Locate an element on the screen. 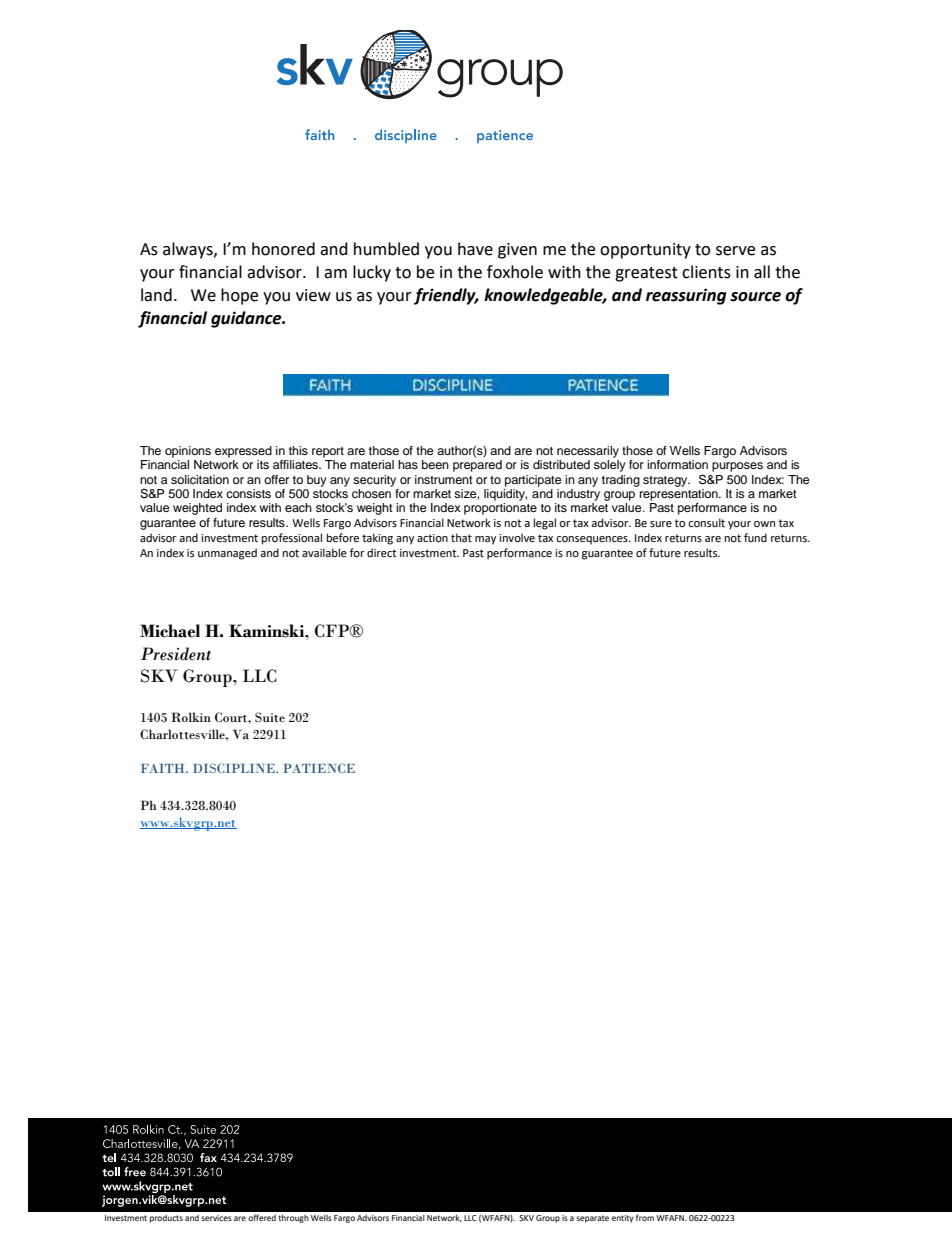  fund is located at coordinates (755, 537).
